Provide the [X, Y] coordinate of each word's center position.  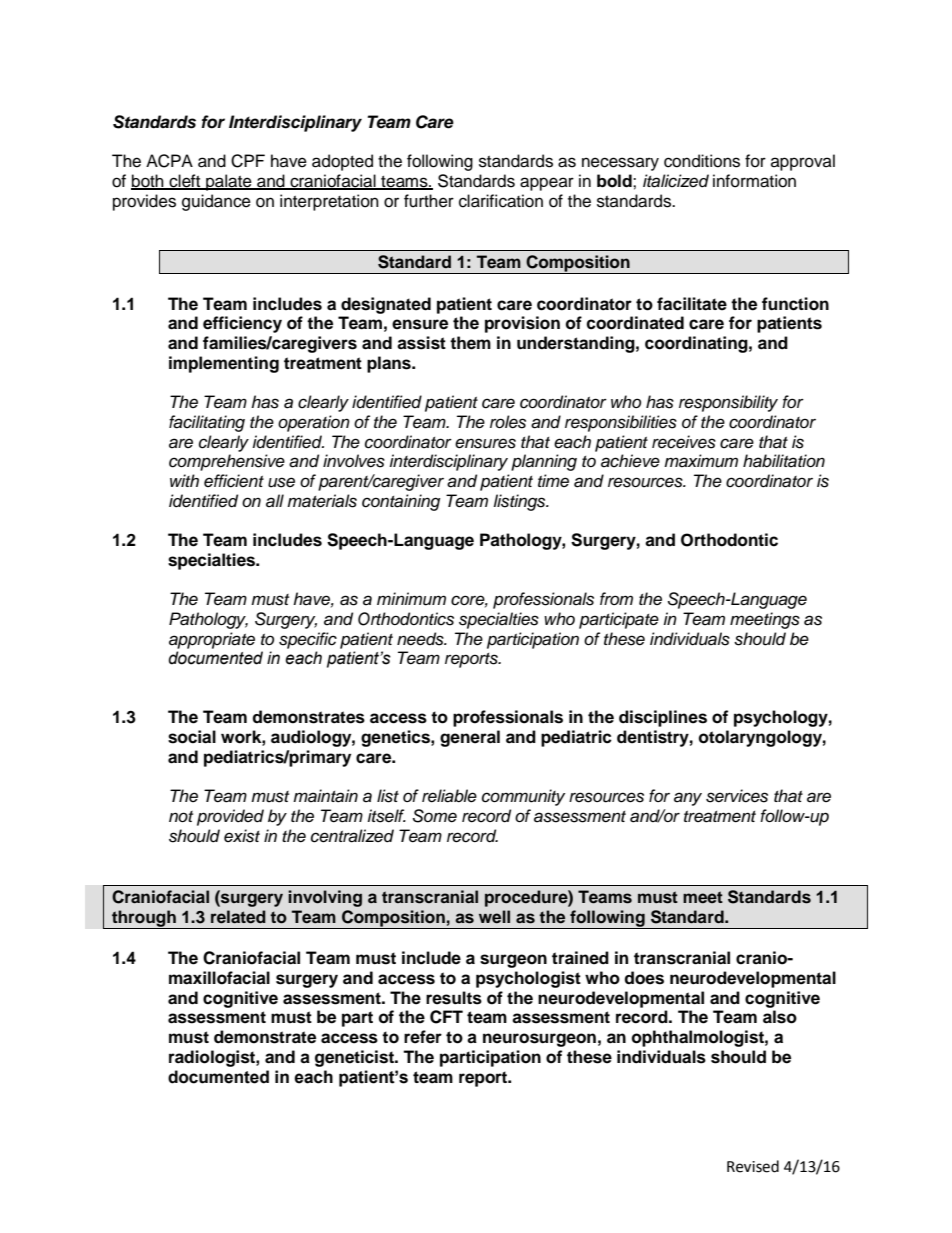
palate [229, 182]
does [644, 978]
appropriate [212, 640]
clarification [501, 201]
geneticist [355, 1058]
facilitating [207, 423]
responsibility [728, 403]
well [494, 917]
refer [423, 1037]
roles [508, 422]
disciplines [663, 718]
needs [421, 639]
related [238, 917]
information [754, 181]
